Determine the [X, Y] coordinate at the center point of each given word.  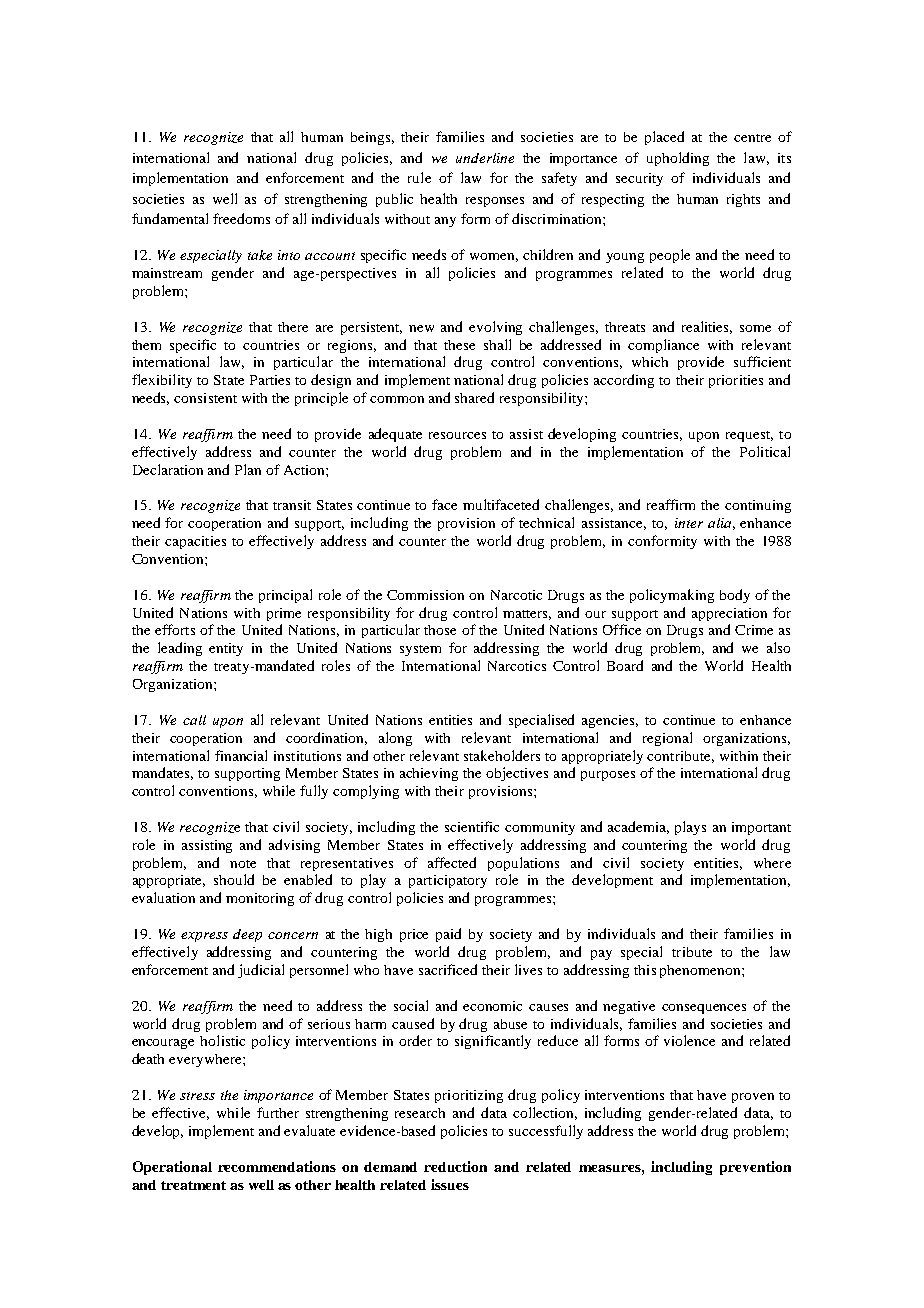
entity [226, 649]
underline [485, 158]
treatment [193, 1185]
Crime [754, 630]
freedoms [241, 218]
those [440, 630]
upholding [678, 159]
